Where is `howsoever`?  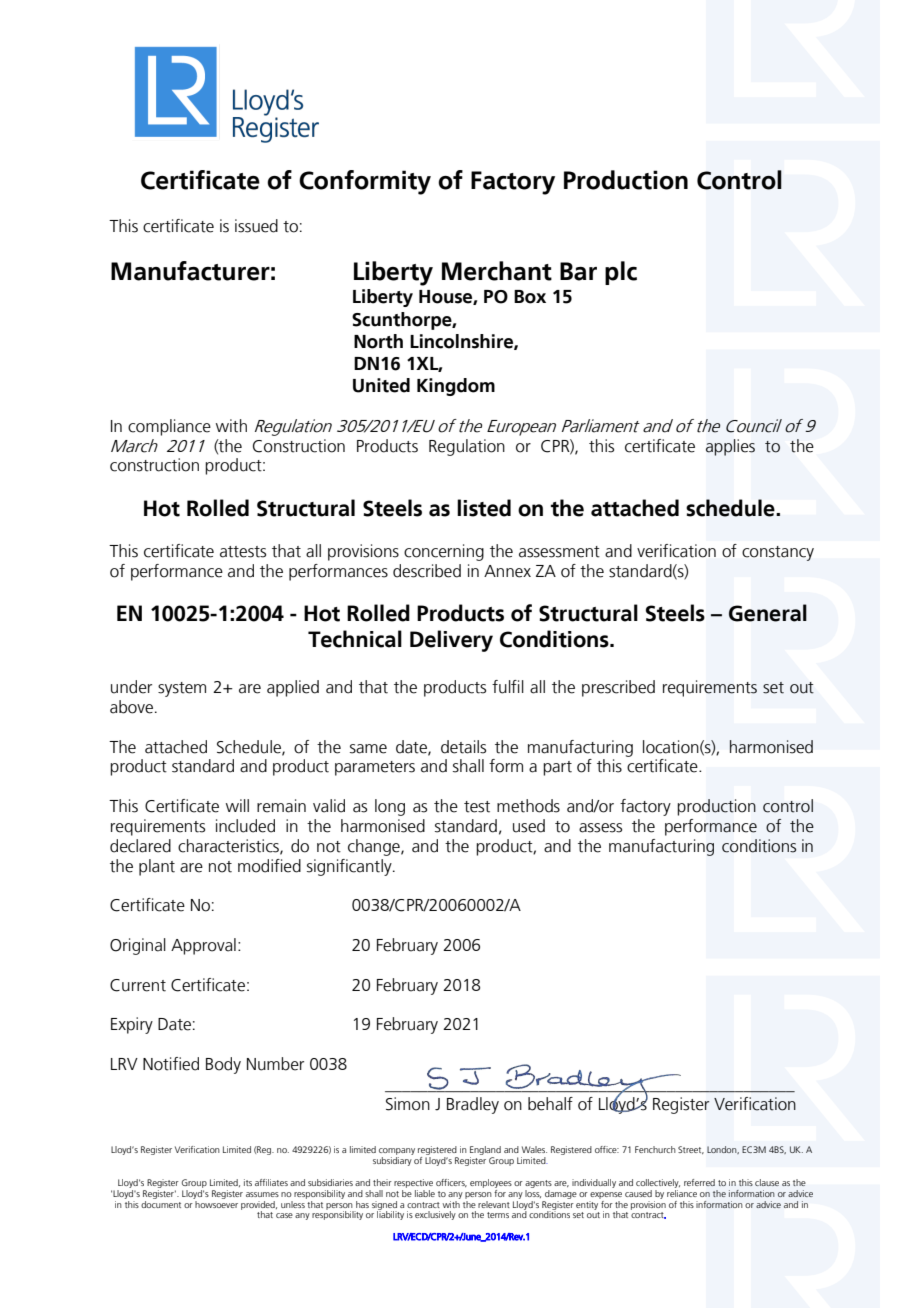
howsoever is located at coordinates (216, 1203).
